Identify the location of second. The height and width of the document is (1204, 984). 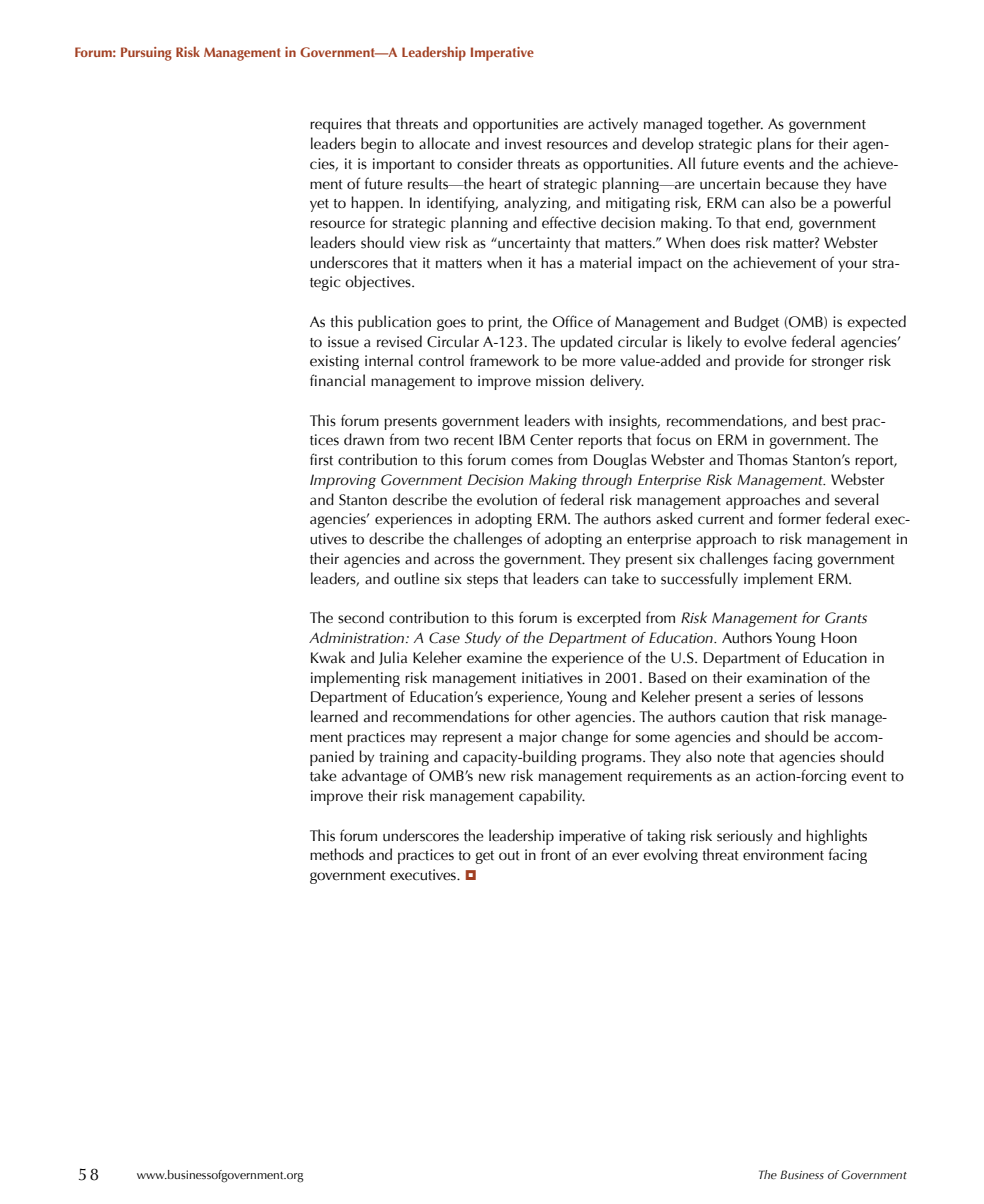
(361, 617).
